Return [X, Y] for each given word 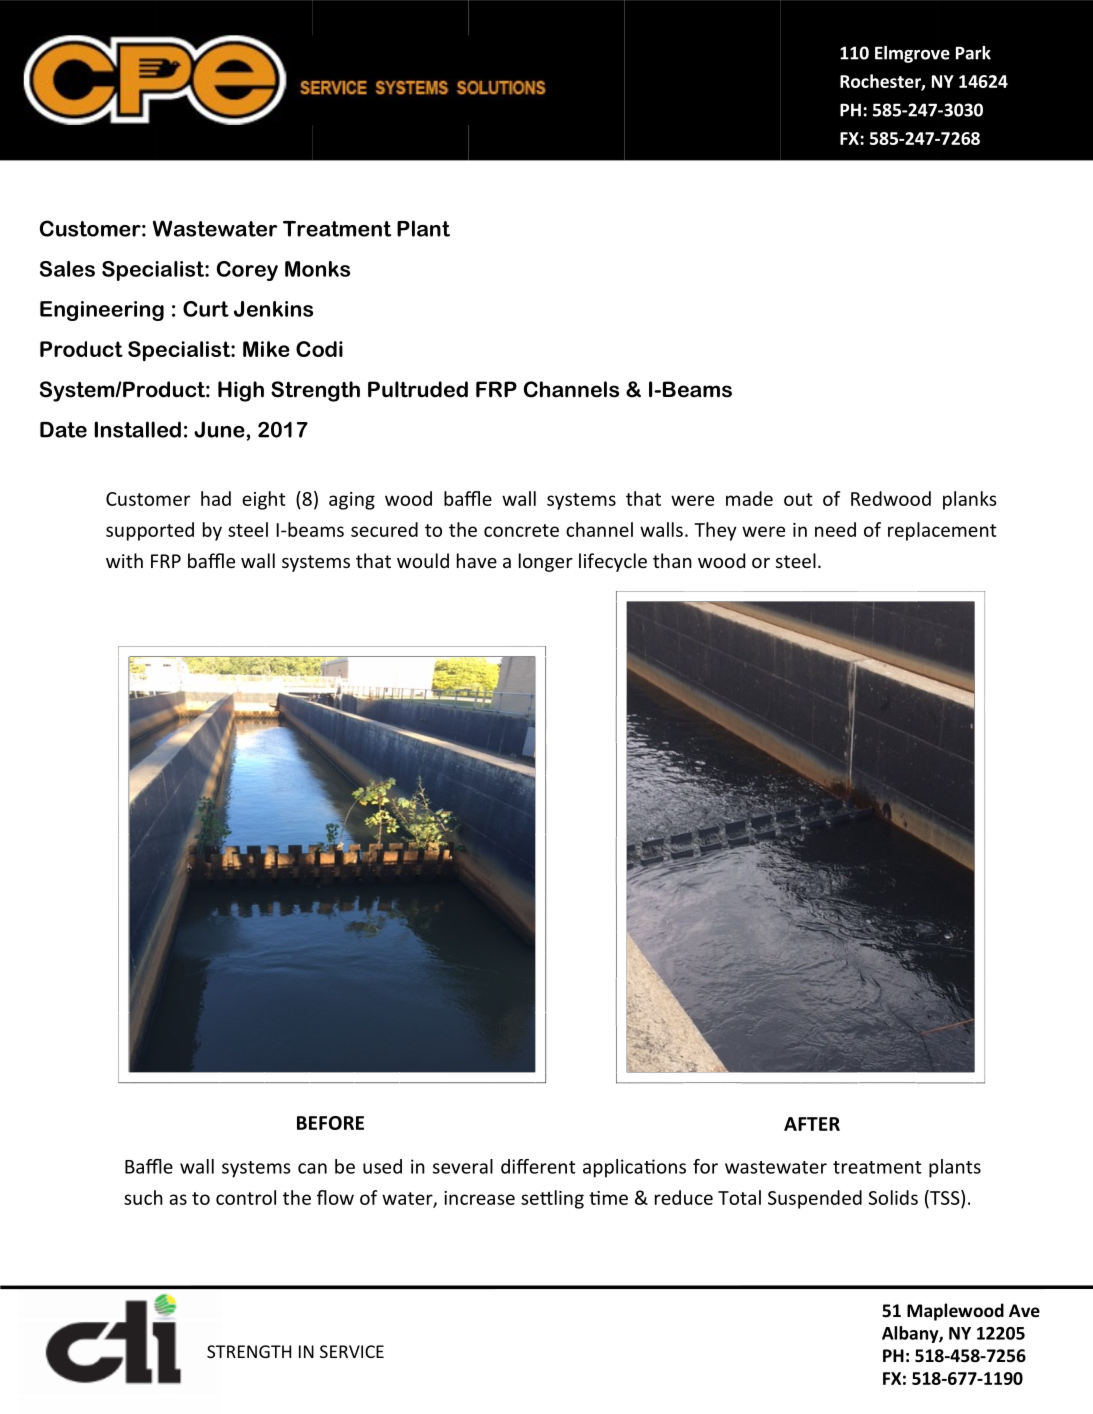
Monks [317, 269]
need [835, 529]
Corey [247, 271]
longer [546, 562]
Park [973, 53]
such [143, 1197]
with [124, 560]
